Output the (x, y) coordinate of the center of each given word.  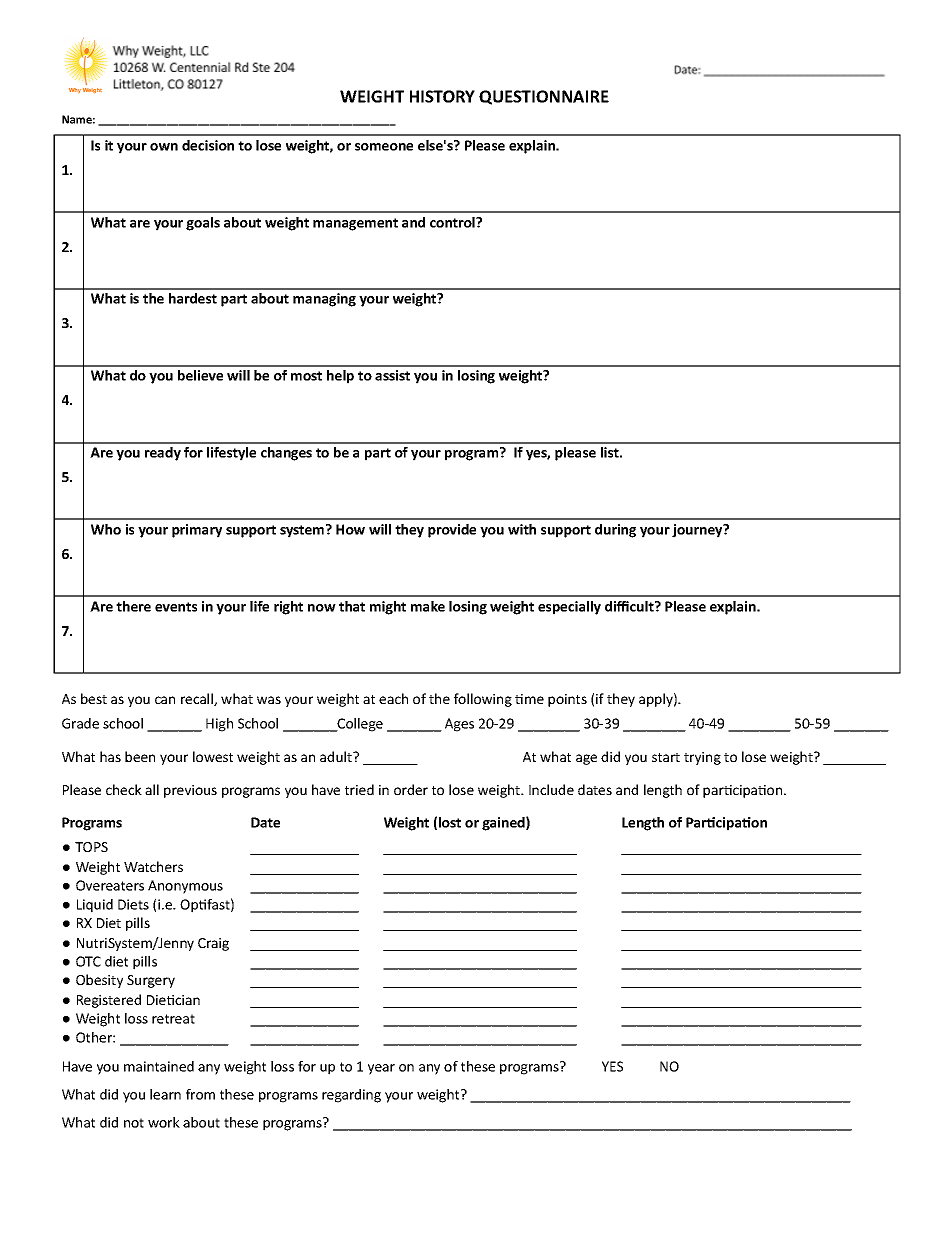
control (453, 222)
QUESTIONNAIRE (544, 97)
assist (392, 375)
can (165, 700)
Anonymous (185, 887)
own (164, 147)
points (567, 700)
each (393, 698)
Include (551, 789)
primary (197, 531)
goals (203, 224)
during (615, 531)
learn (165, 1094)
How (350, 529)
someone (384, 147)
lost (450, 822)
